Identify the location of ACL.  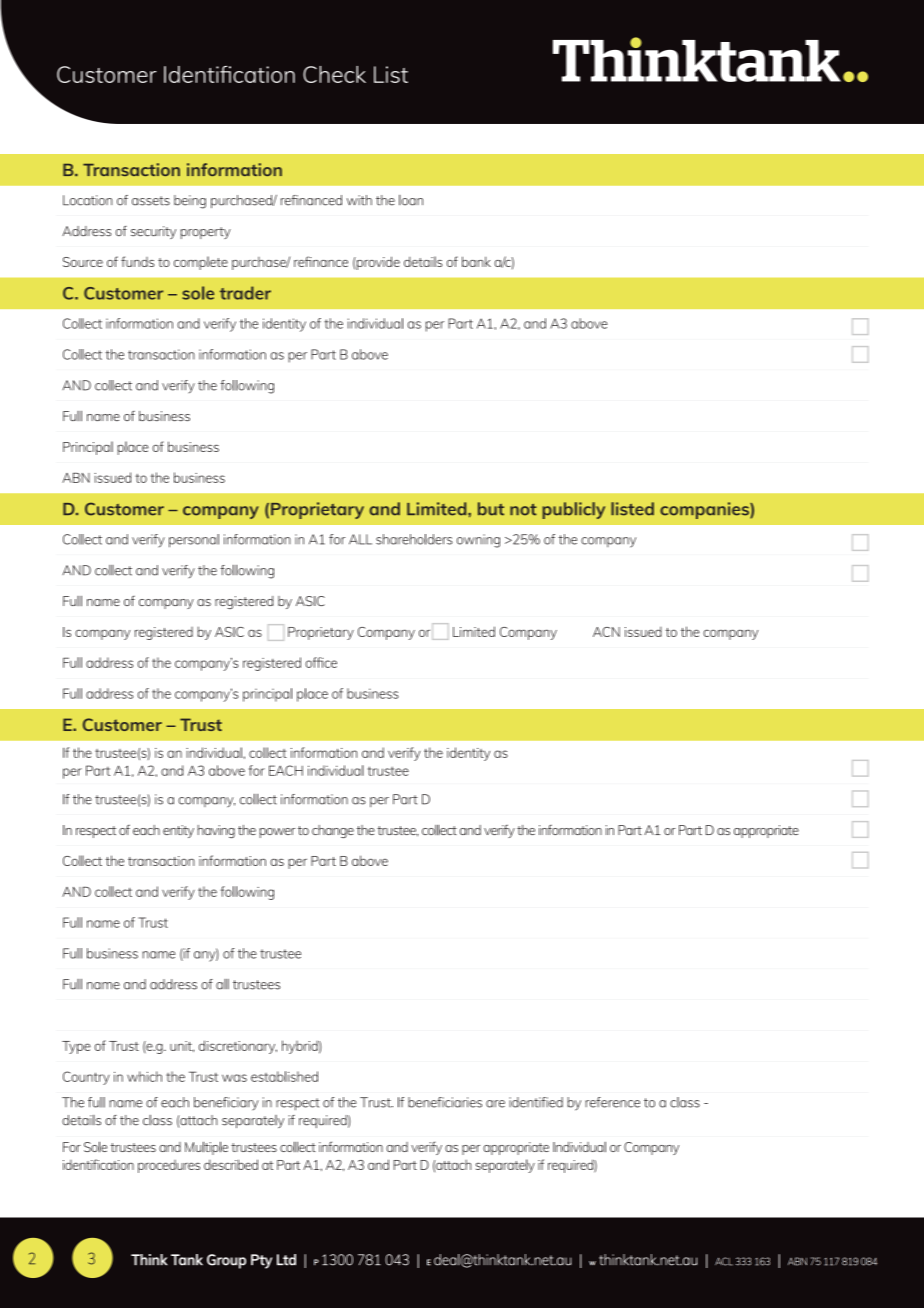
(724, 1261).
